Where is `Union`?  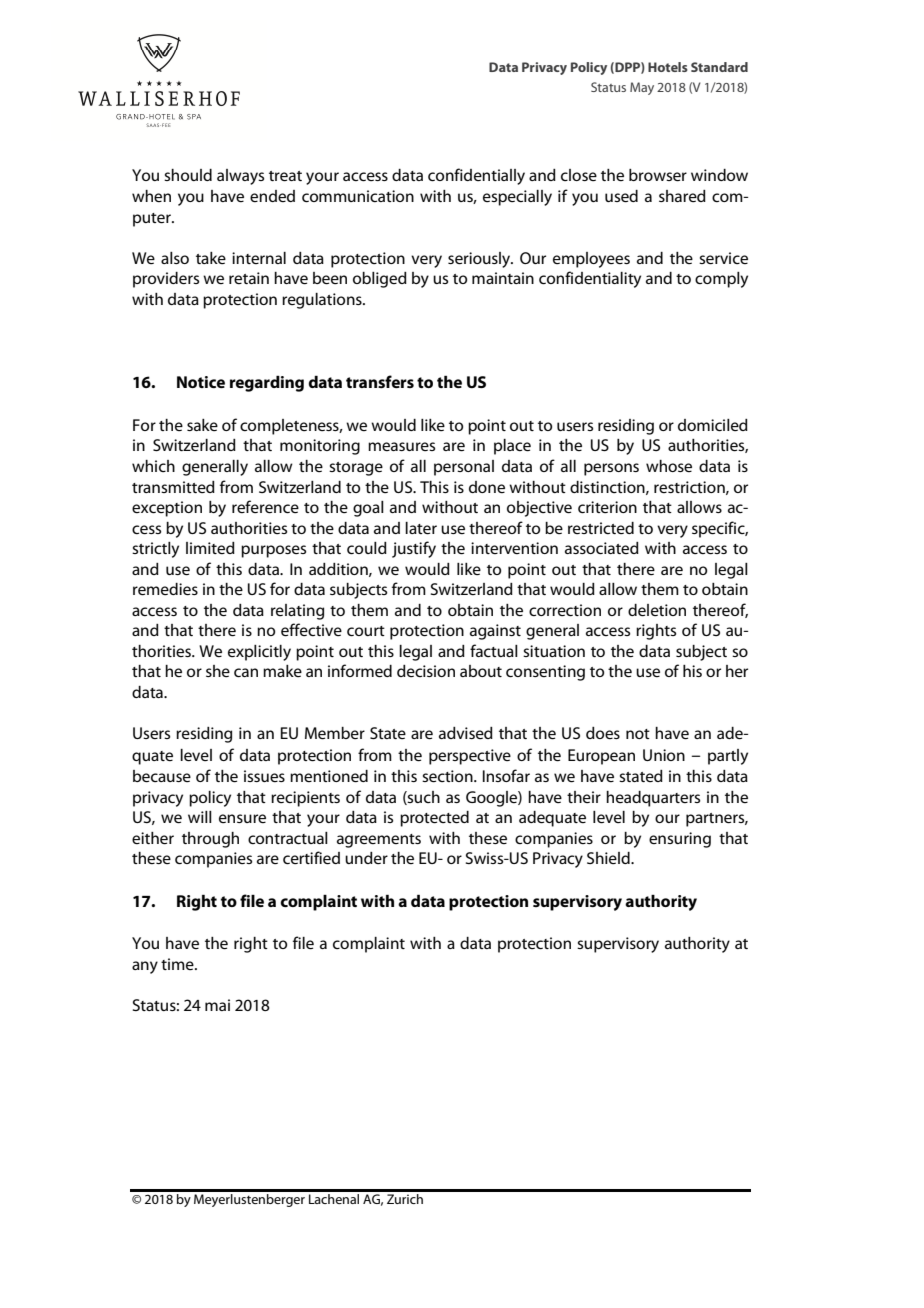
Union is located at coordinates (664, 755).
